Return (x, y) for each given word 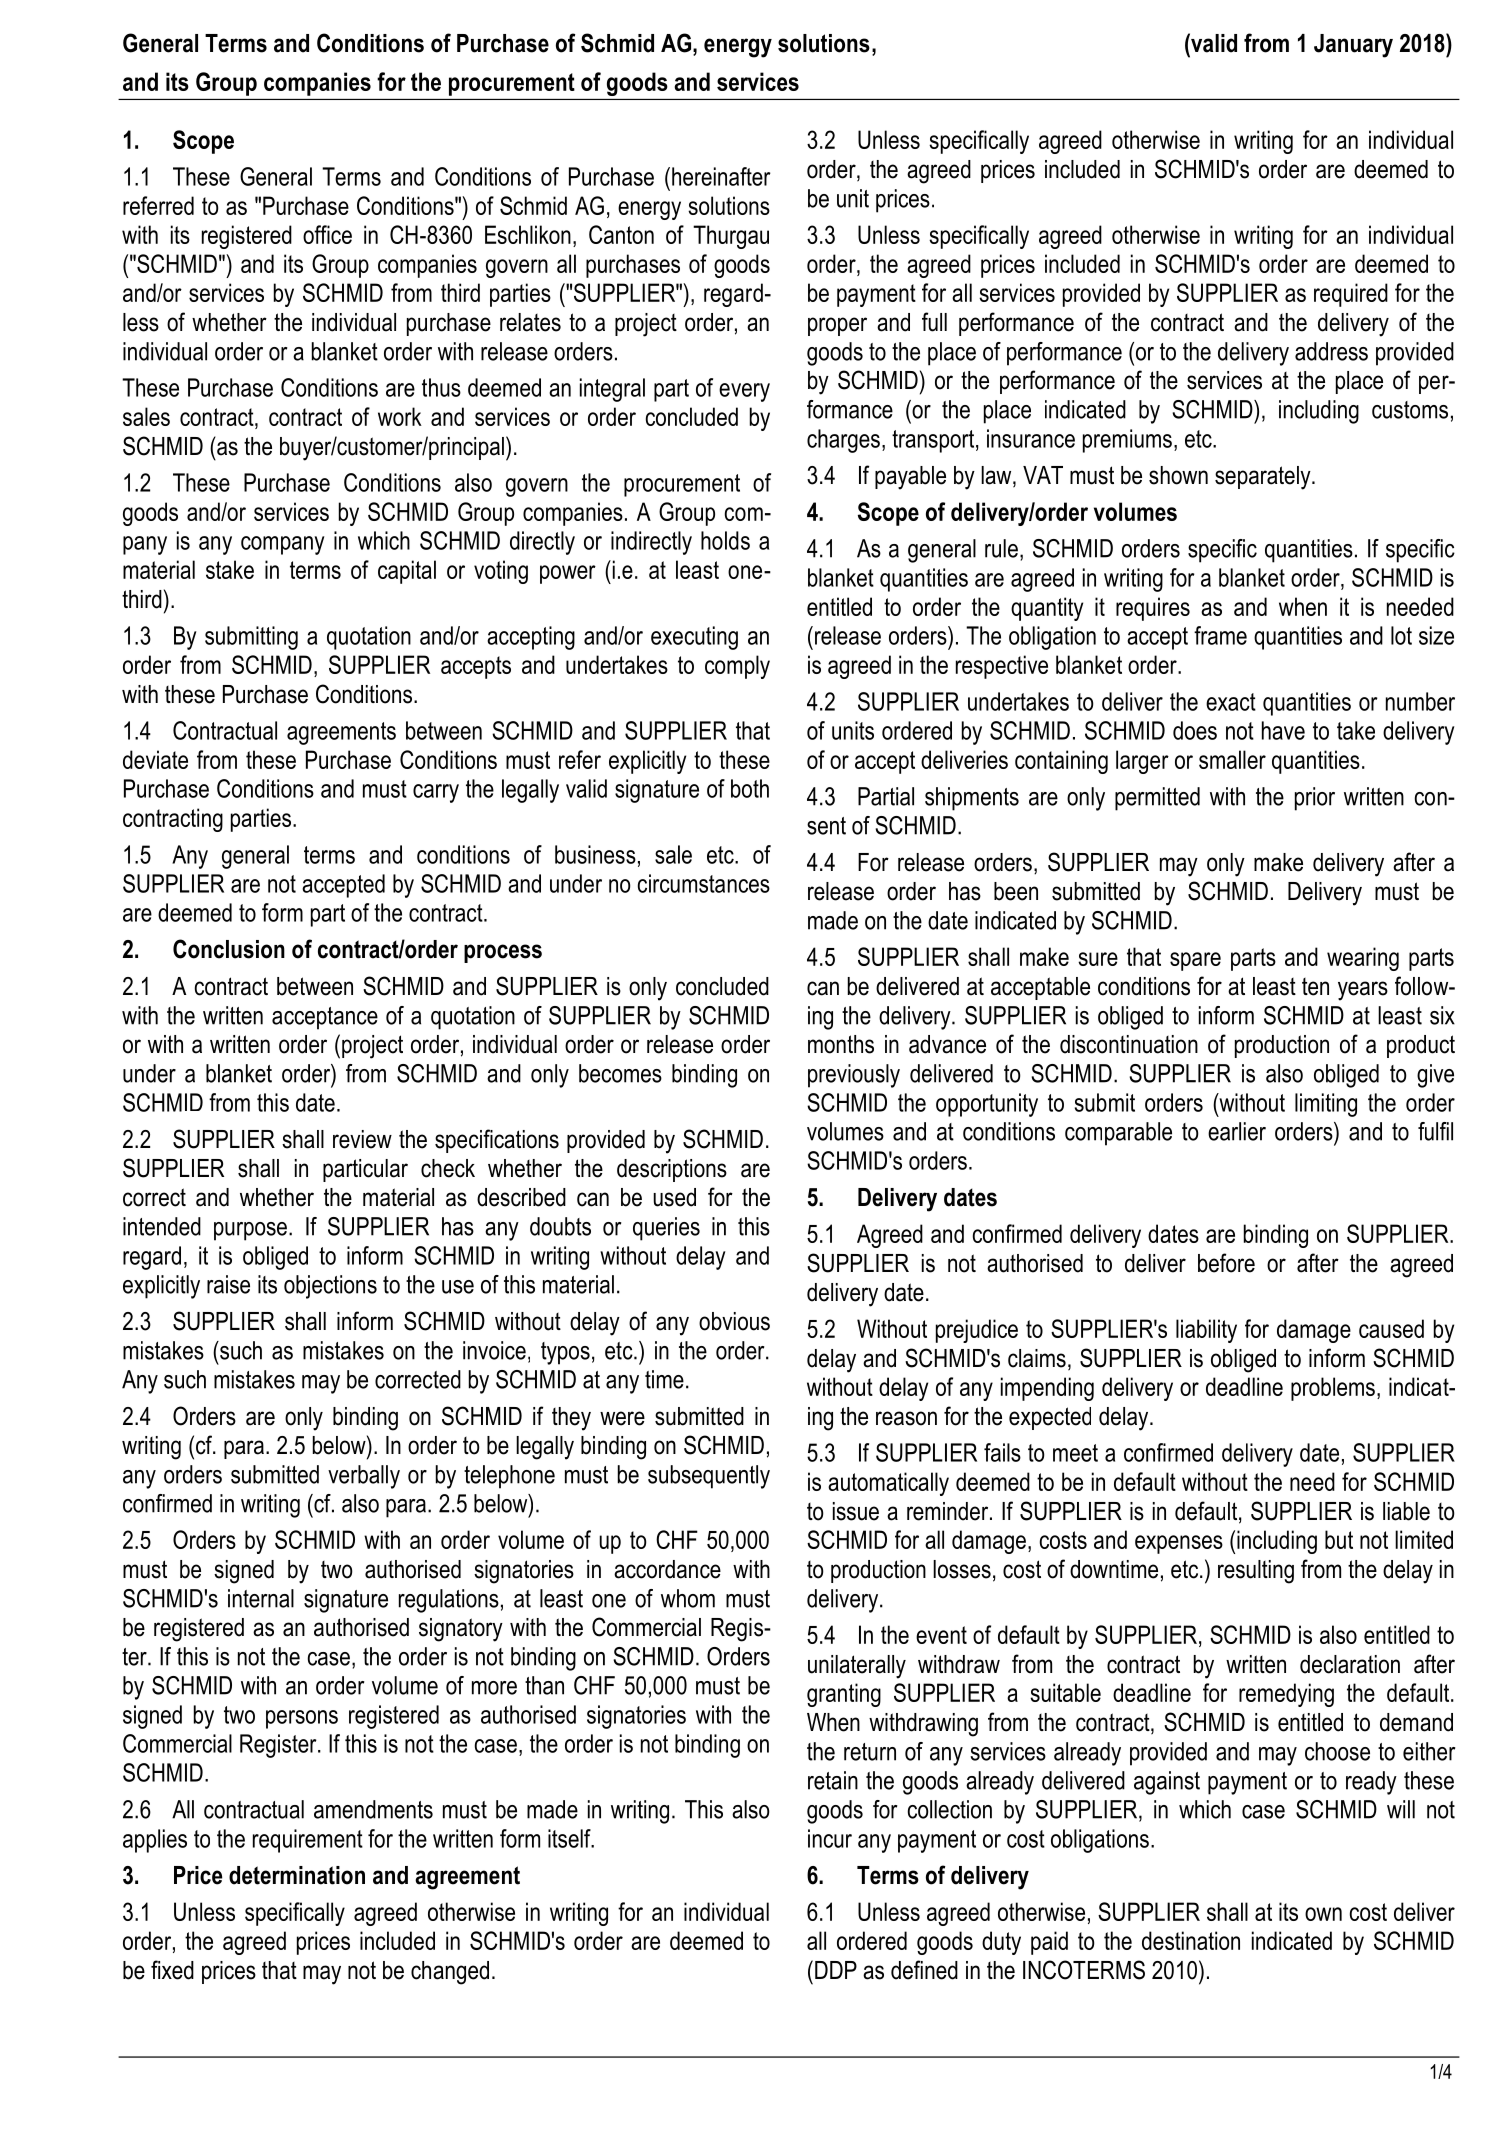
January (1353, 46)
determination (297, 1875)
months (841, 1044)
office (327, 234)
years (1363, 991)
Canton (621, 234)
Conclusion (229, 949)
